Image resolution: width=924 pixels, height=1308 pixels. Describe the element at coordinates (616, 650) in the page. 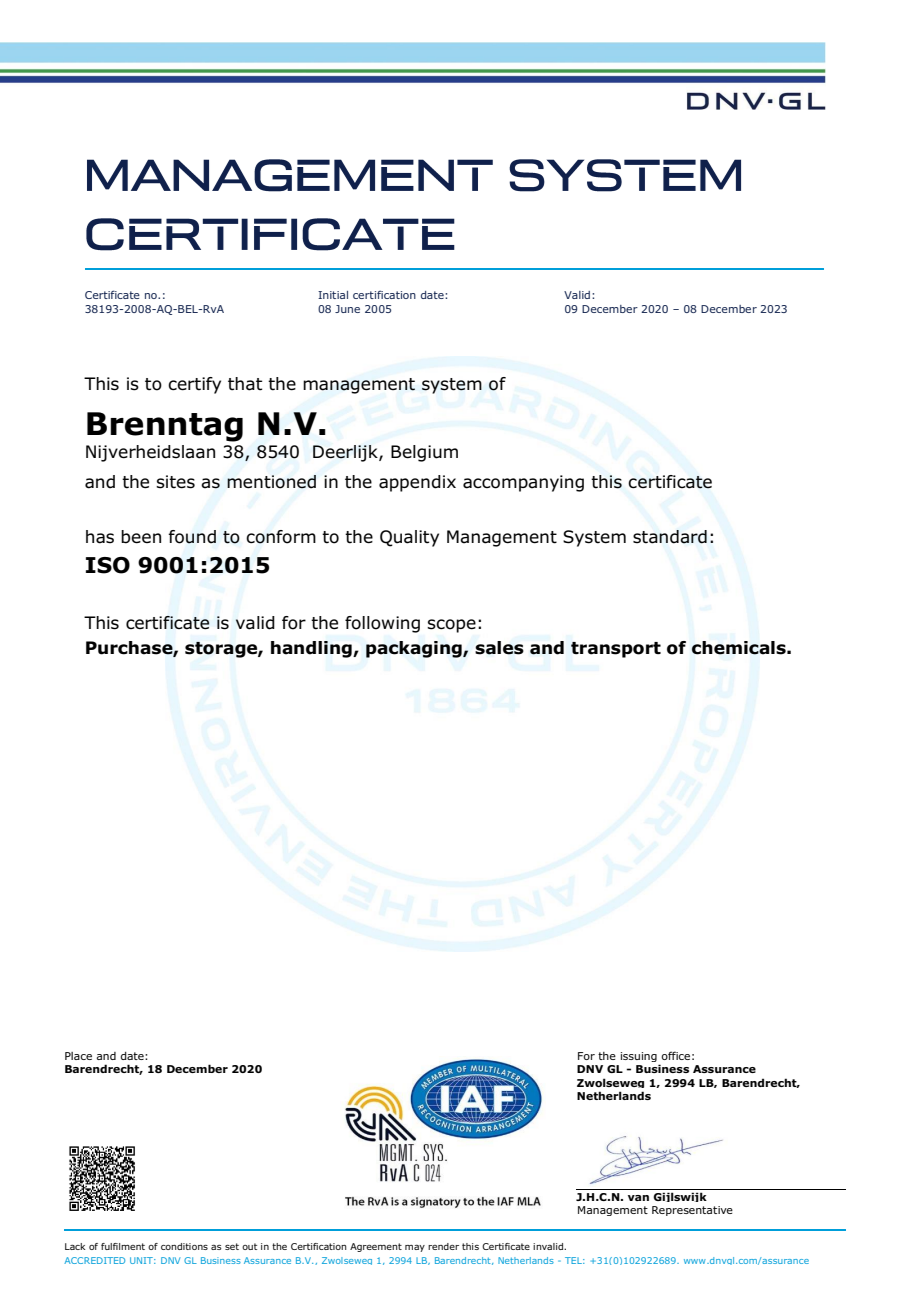

I see `transport` at that location.
